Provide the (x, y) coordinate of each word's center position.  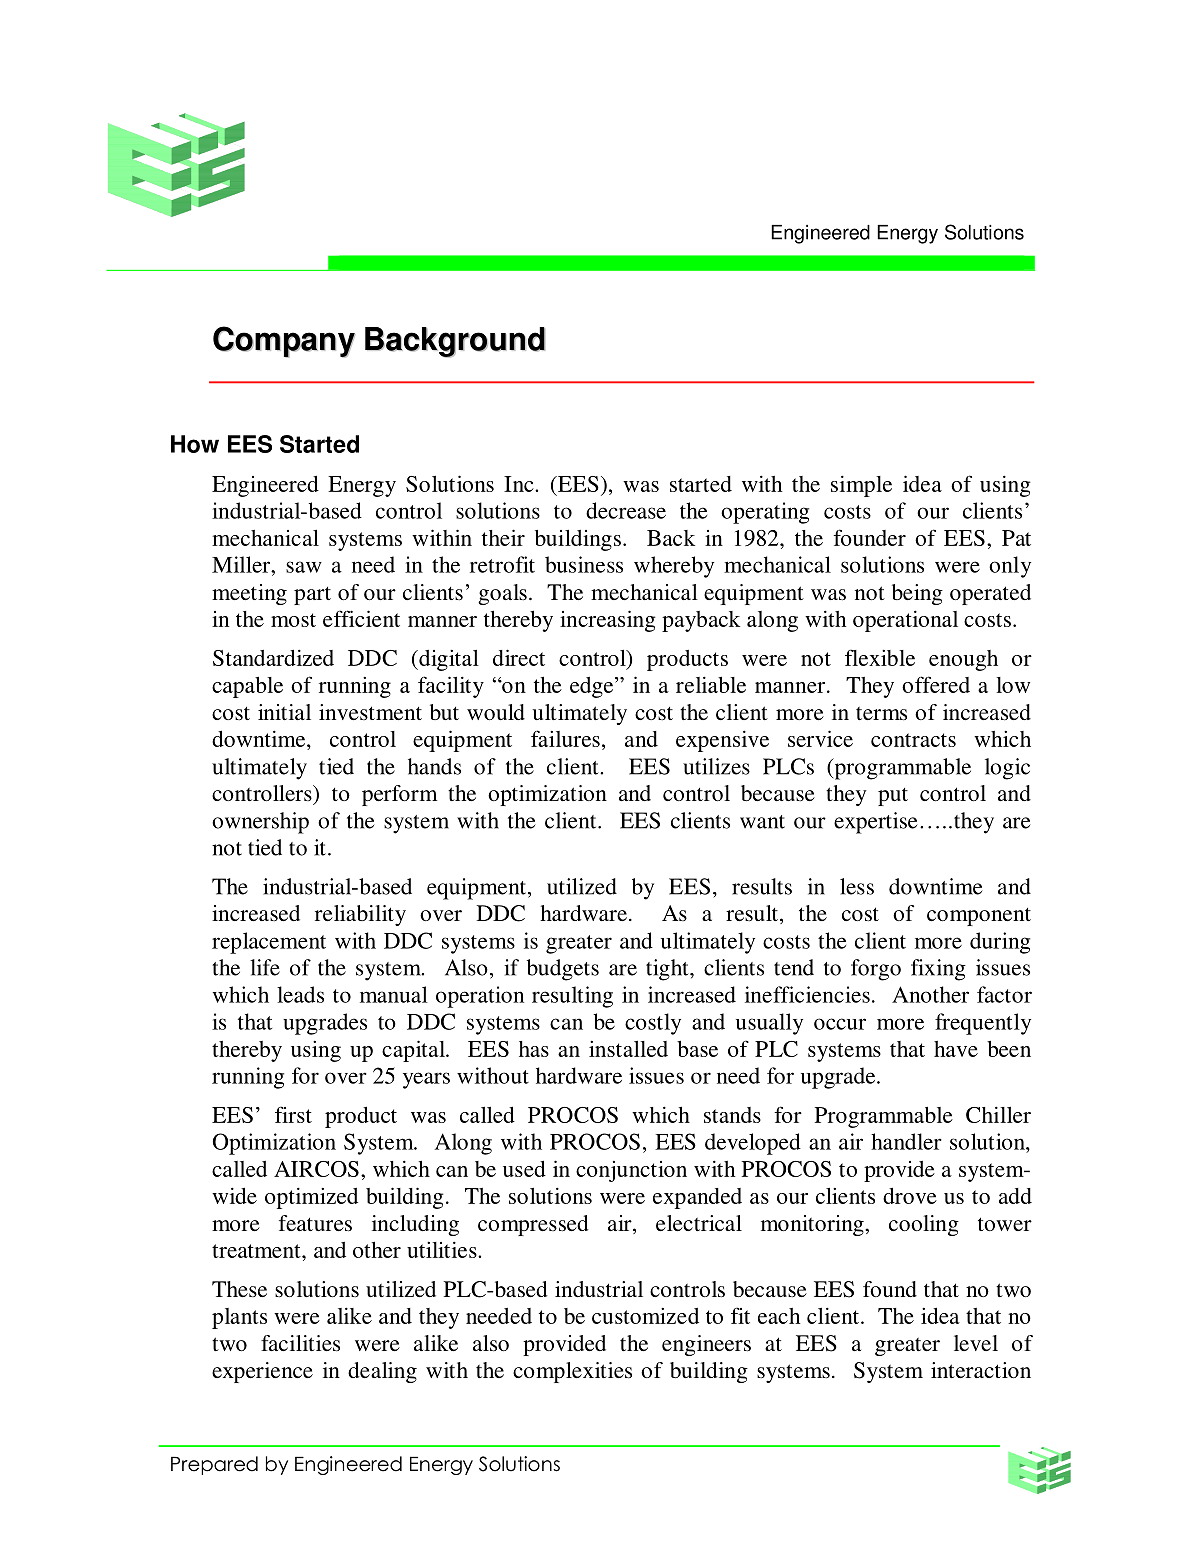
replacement (269, 943)
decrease (626, 510)
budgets (563, 970)
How (195, 444)
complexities (572, 1372)
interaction (981, 1370)
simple (861, 486)
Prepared (214, 1465)
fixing (938, 970)
